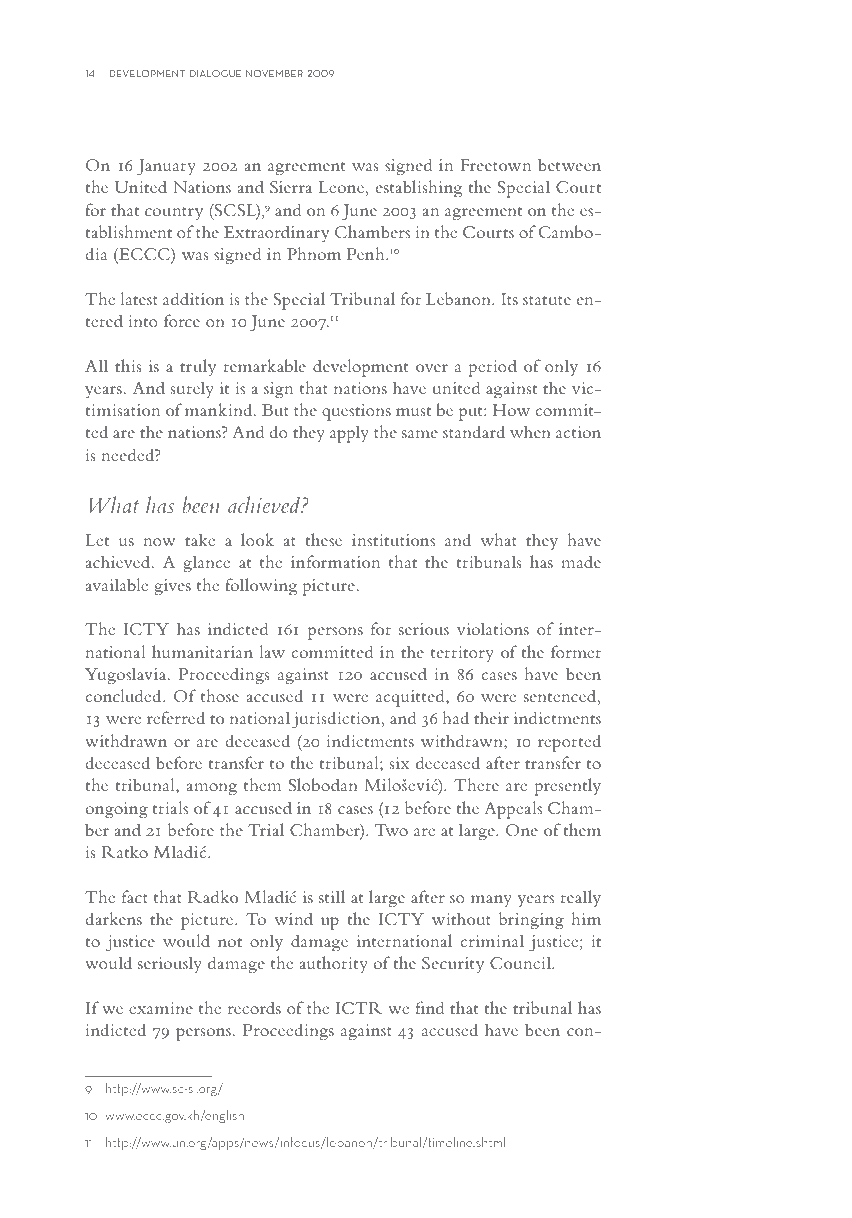 Image resolution: width=852 pixels, height=1218 pixels. Describe the element at coordinates (581, 561) in the screenshot. I see `made` at that location.
